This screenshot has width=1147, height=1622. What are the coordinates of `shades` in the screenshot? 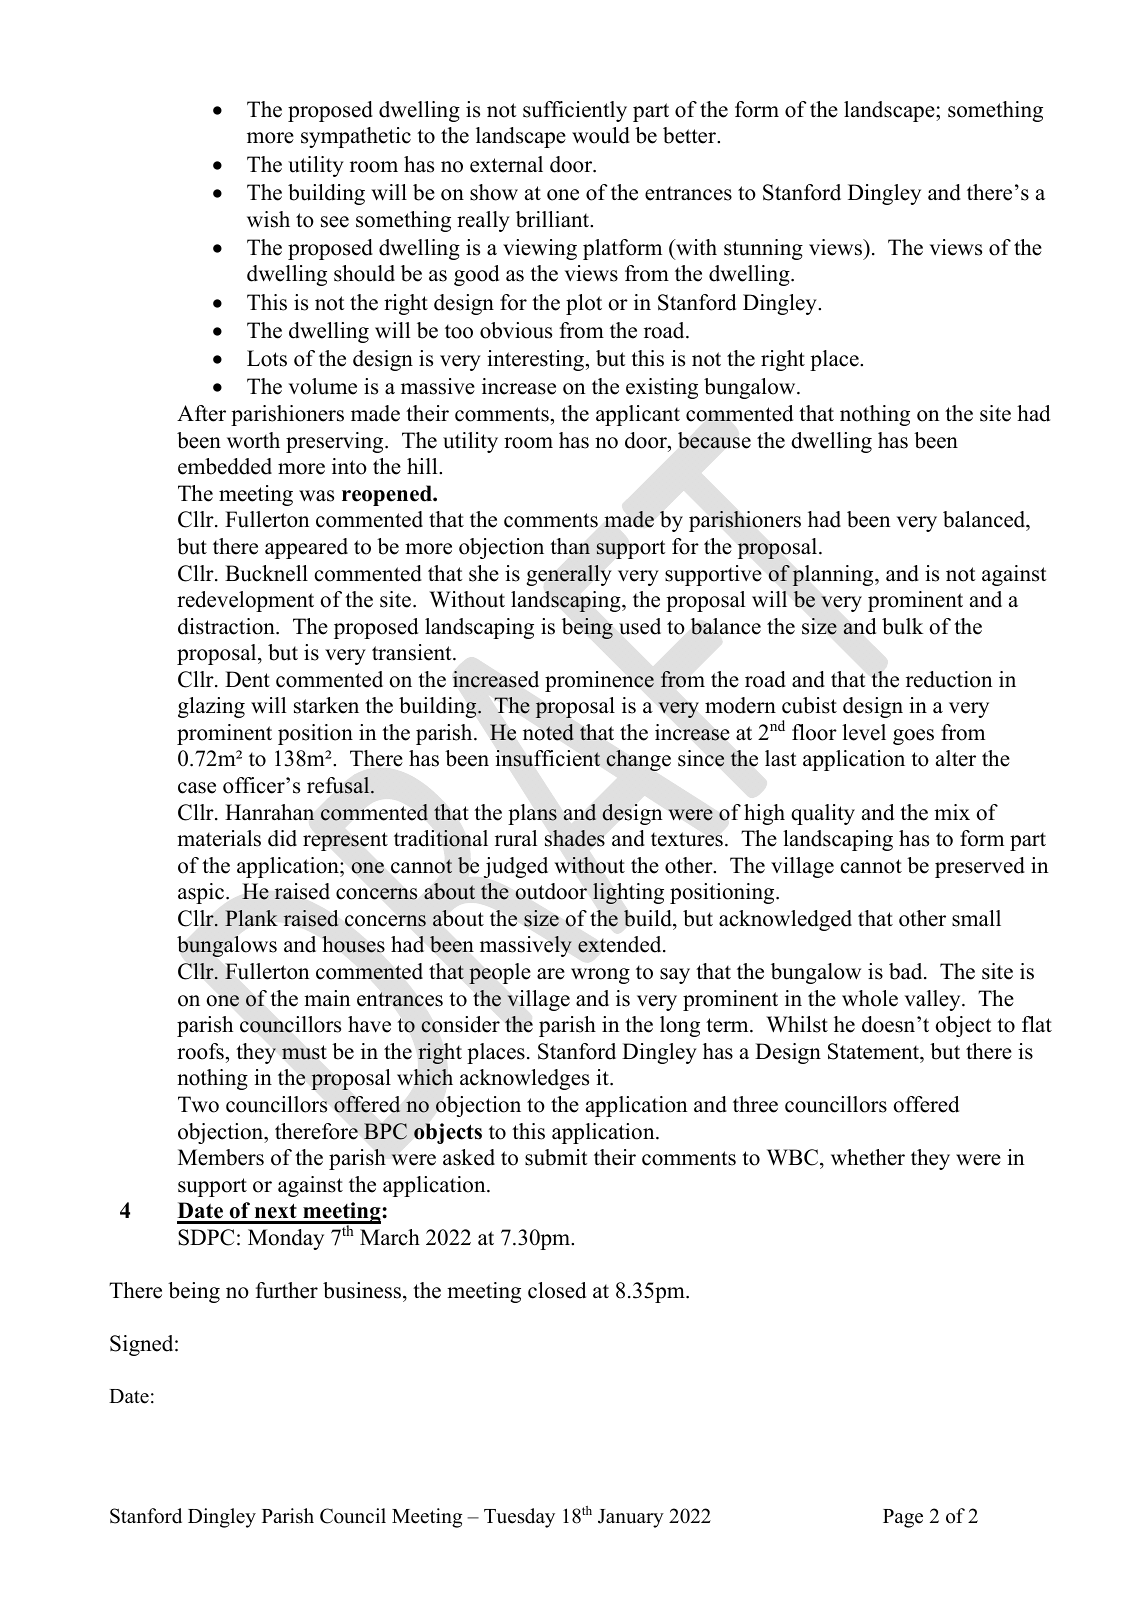 It's located at (575, 838).
